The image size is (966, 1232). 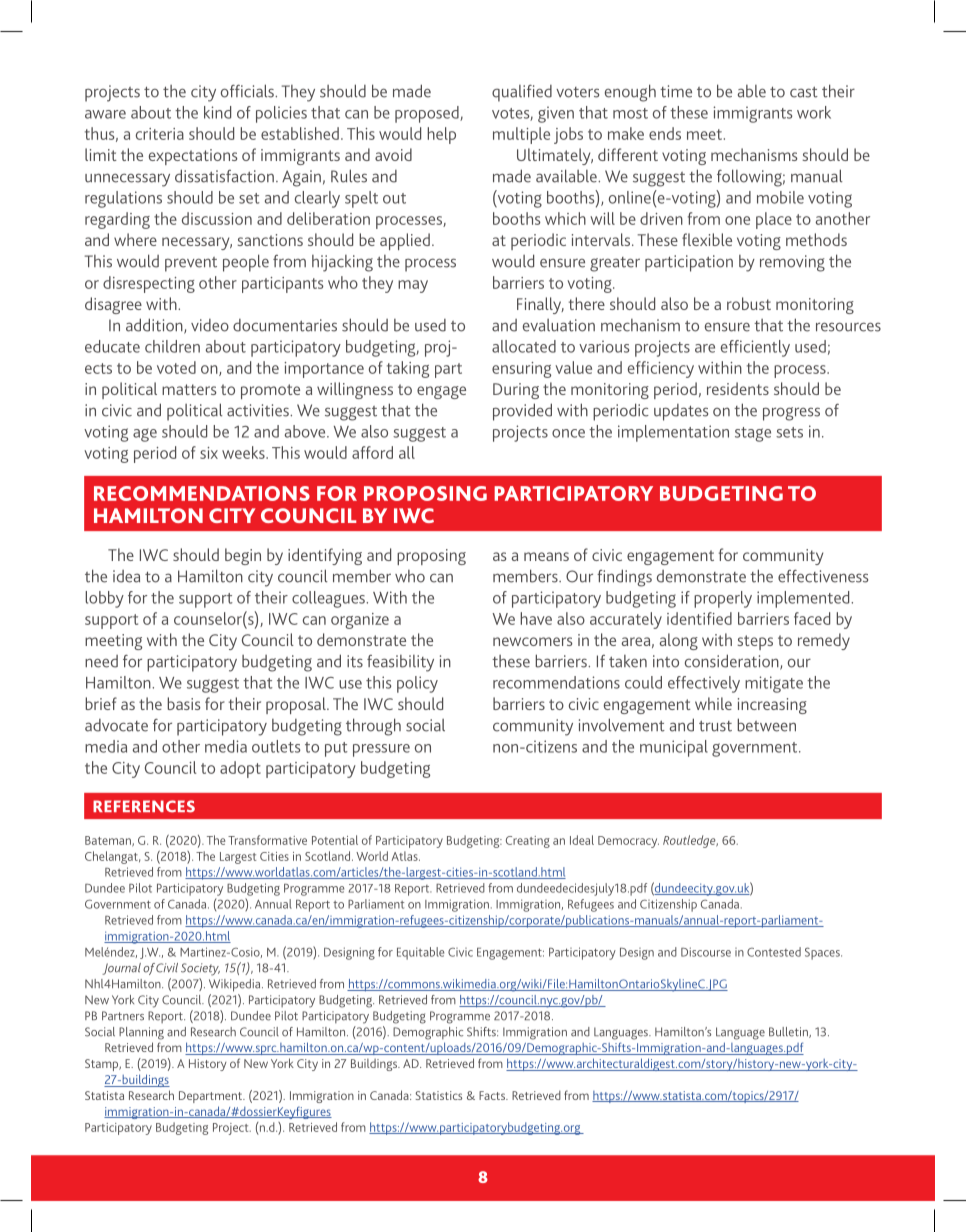 What do you see at coordinates (755, 348) in the screenshot?
I see `efficiently` at bounding box center [755, 348].
